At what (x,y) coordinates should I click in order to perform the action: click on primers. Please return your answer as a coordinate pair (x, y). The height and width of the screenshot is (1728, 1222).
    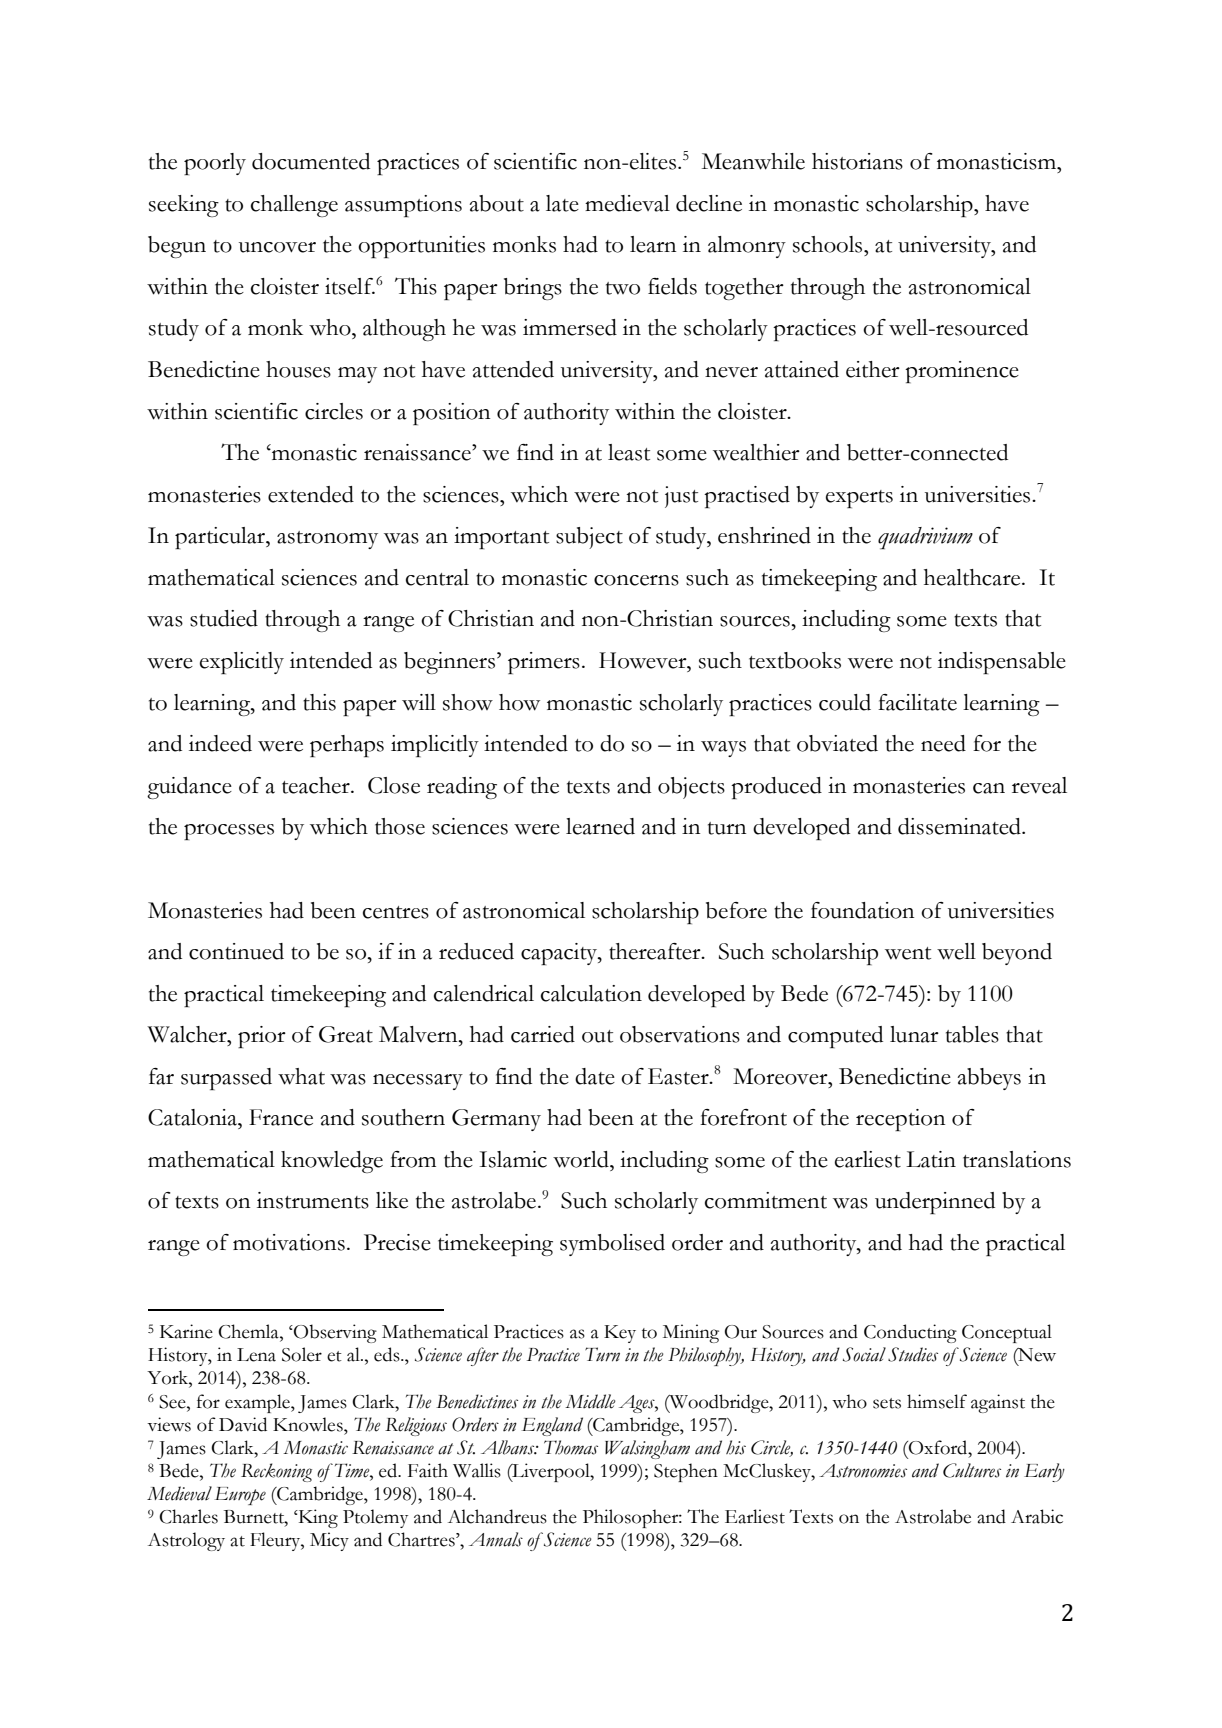
    Looking at the image, I should click on (544, 663).
